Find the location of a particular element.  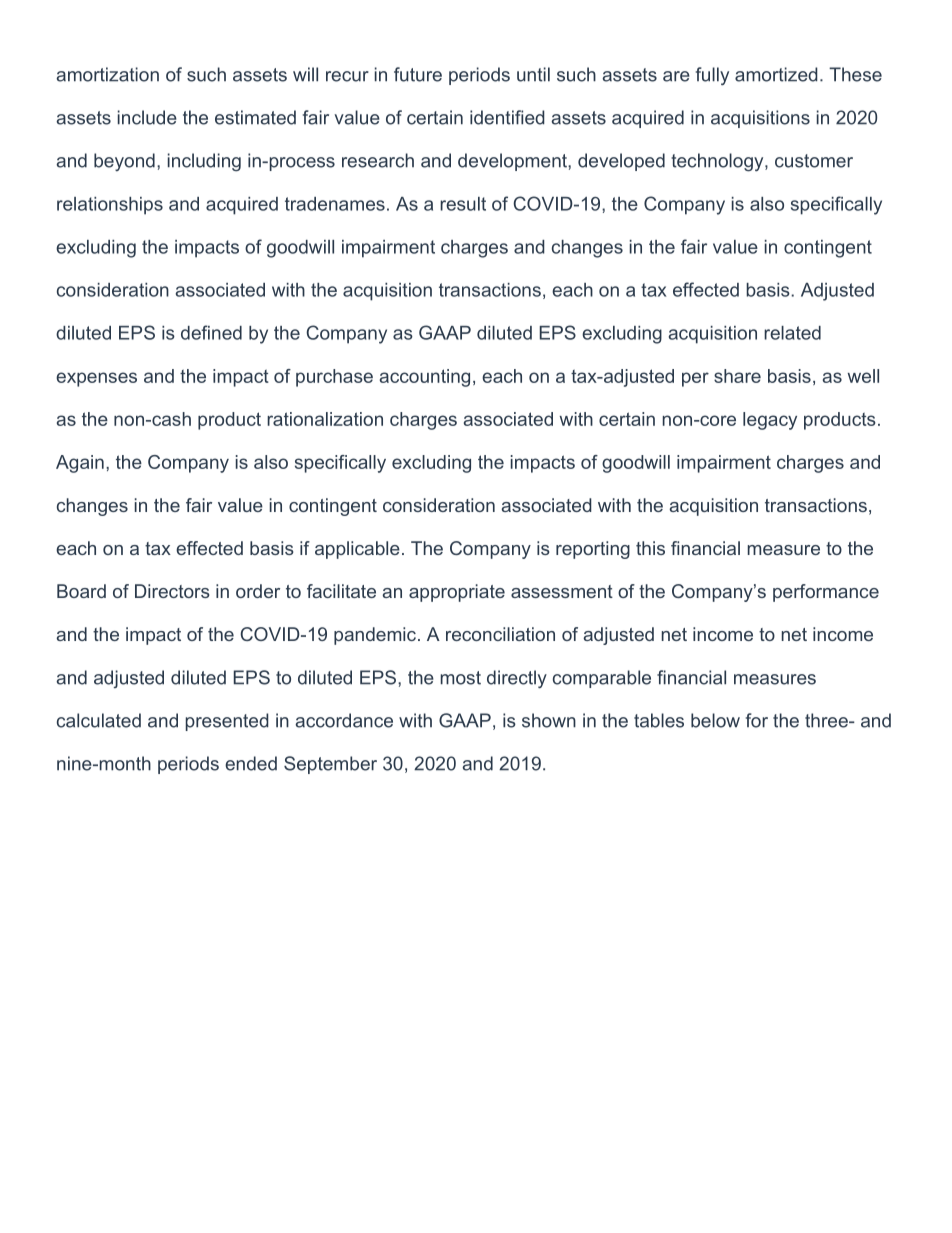

performance is located at coordinates (826, 593).
